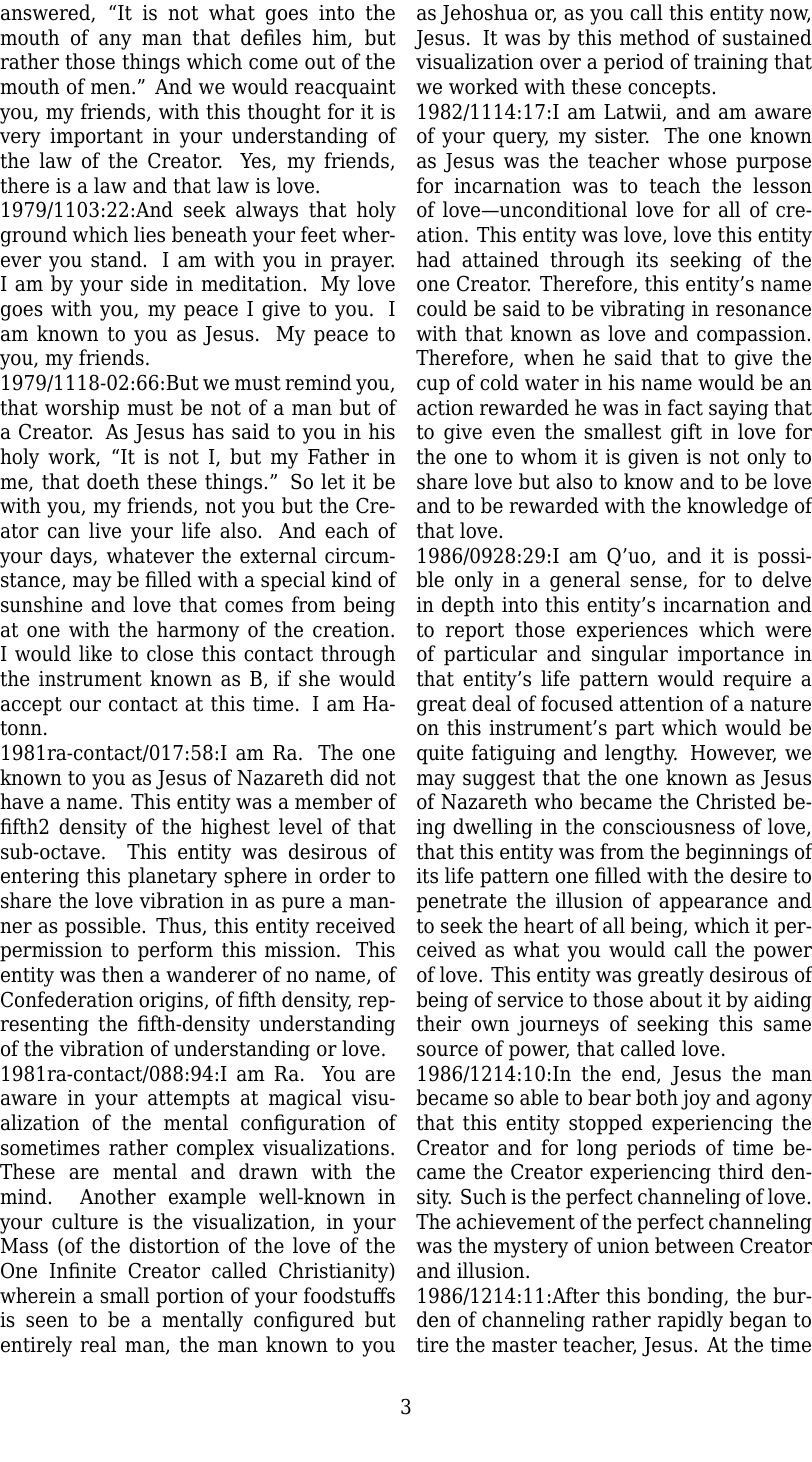  I want to click on reacquaint, so click(345, 89).
